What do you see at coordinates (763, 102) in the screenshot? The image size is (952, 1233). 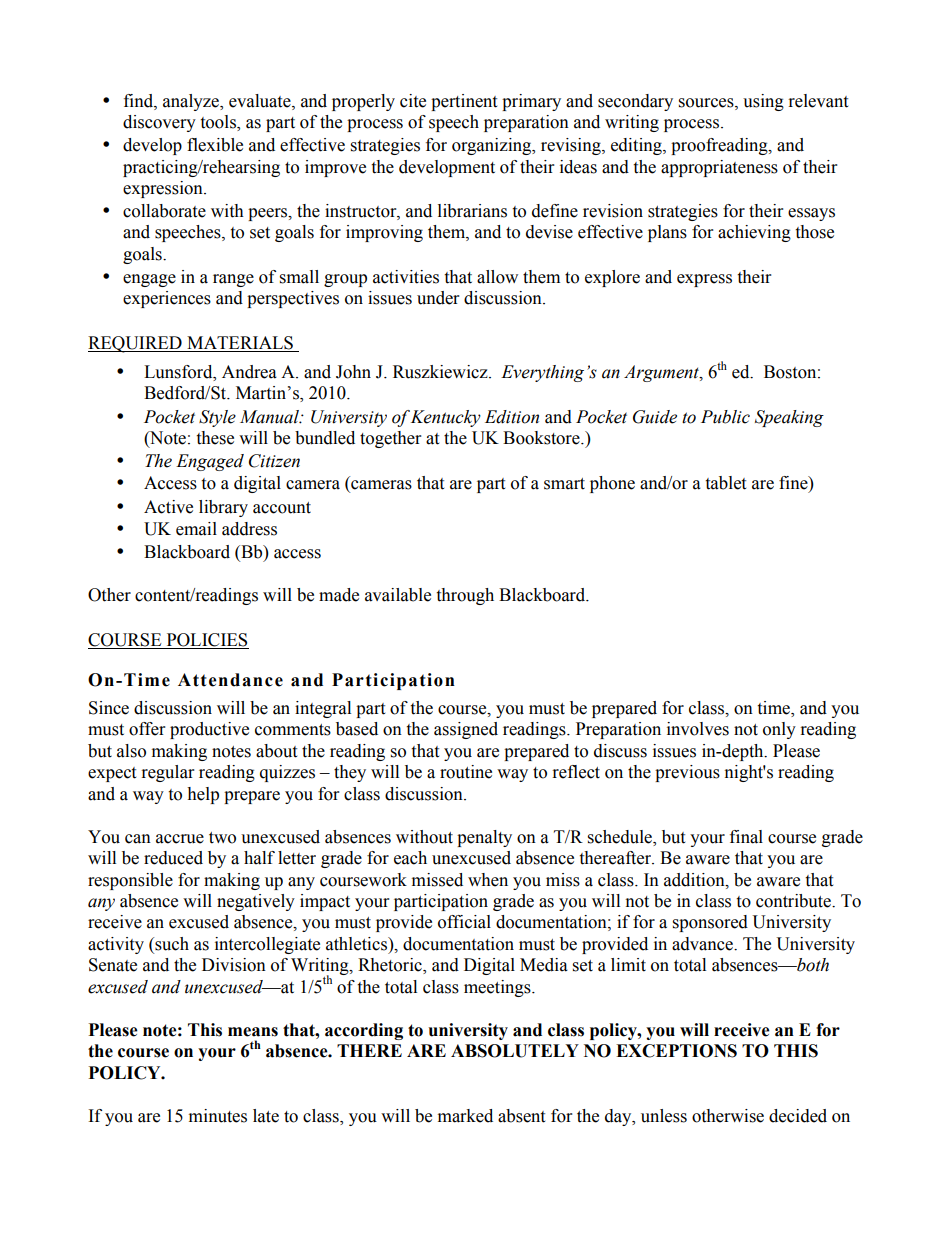 I see `using` at bounding box center [763, 102].
